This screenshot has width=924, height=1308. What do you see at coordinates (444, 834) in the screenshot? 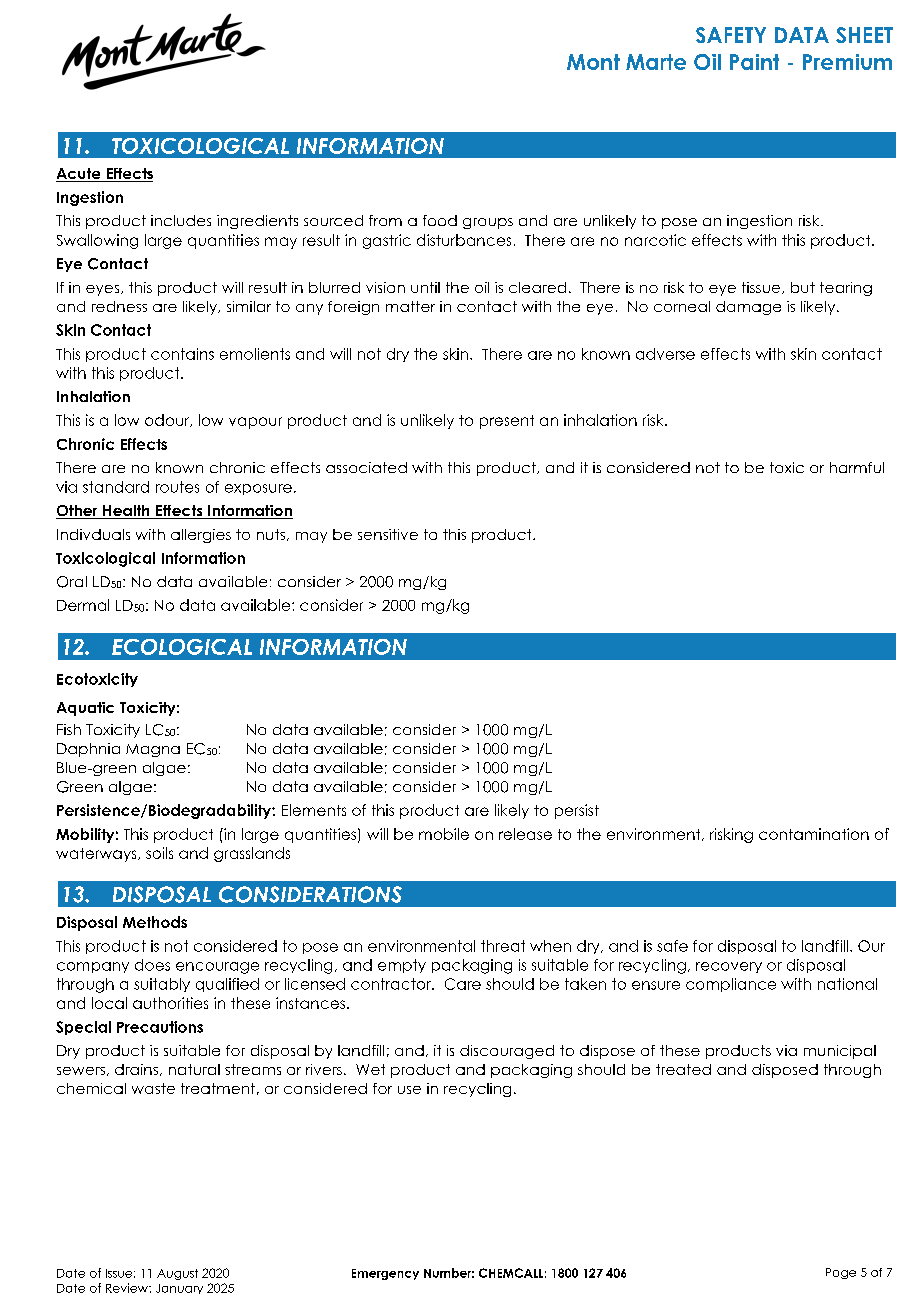
I see `mobile` at bounding box center [444, 834].
